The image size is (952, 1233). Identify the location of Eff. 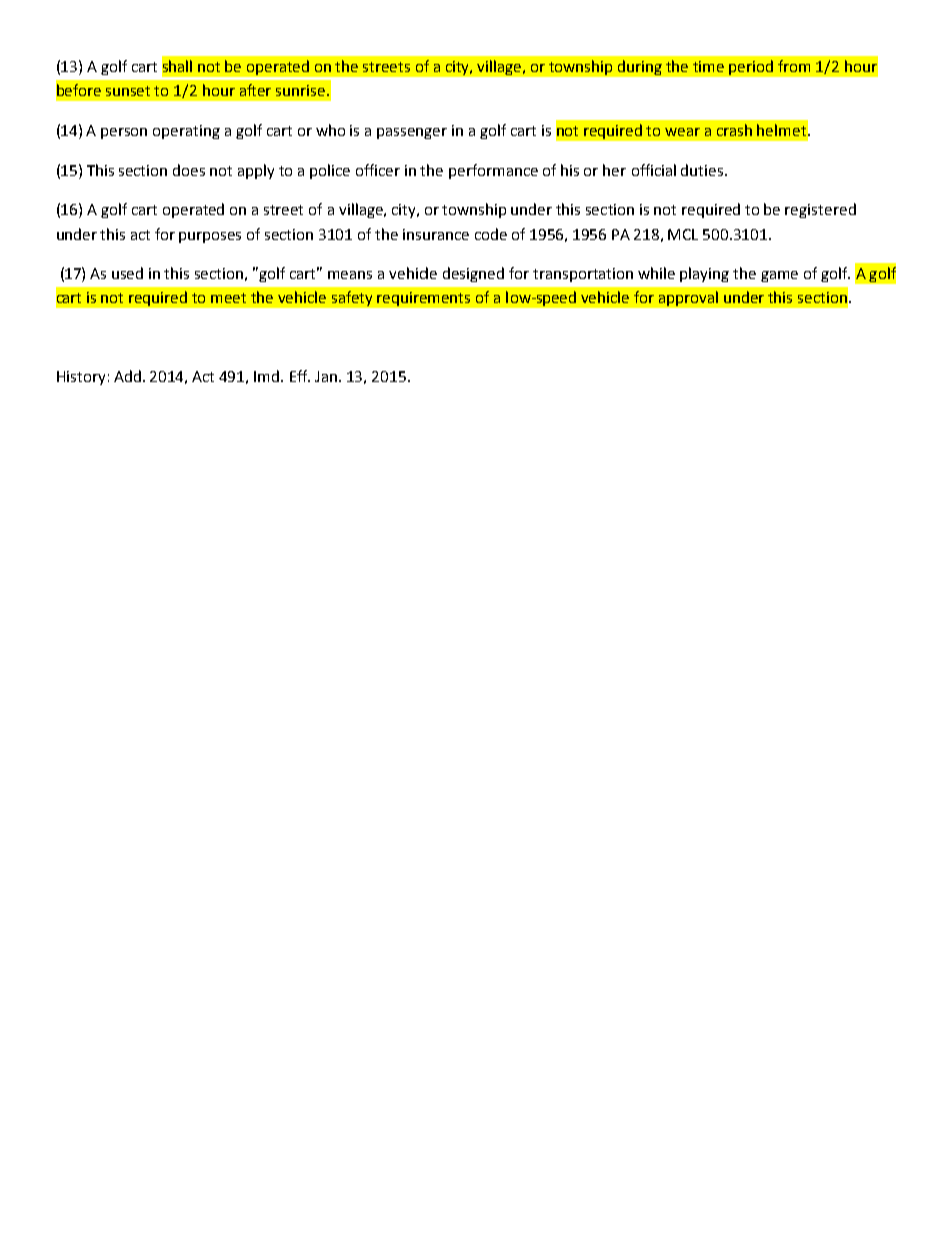
(300, 376).
